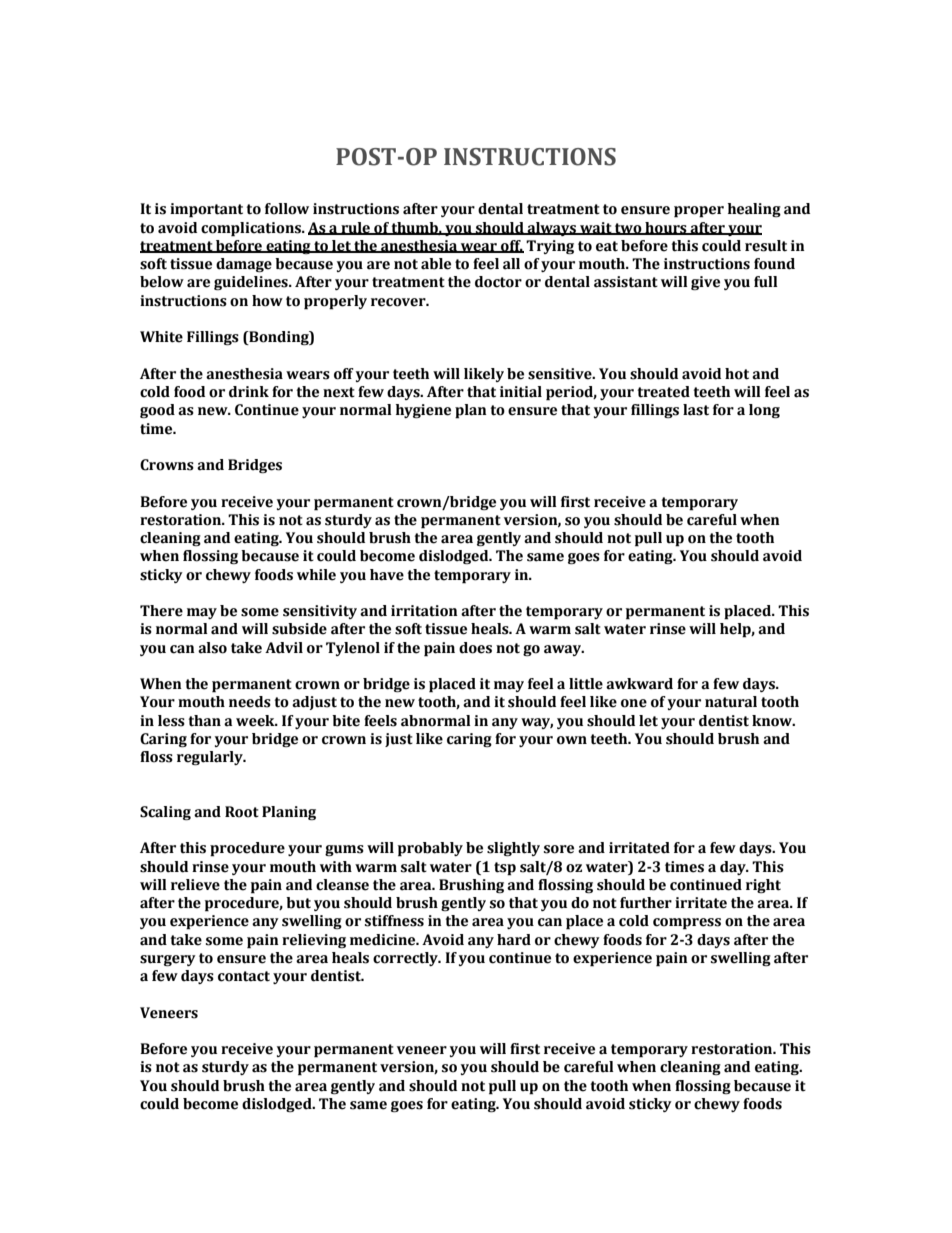  Describe the element at coordinates (696, 410) in the image. I see `last` at that location.
